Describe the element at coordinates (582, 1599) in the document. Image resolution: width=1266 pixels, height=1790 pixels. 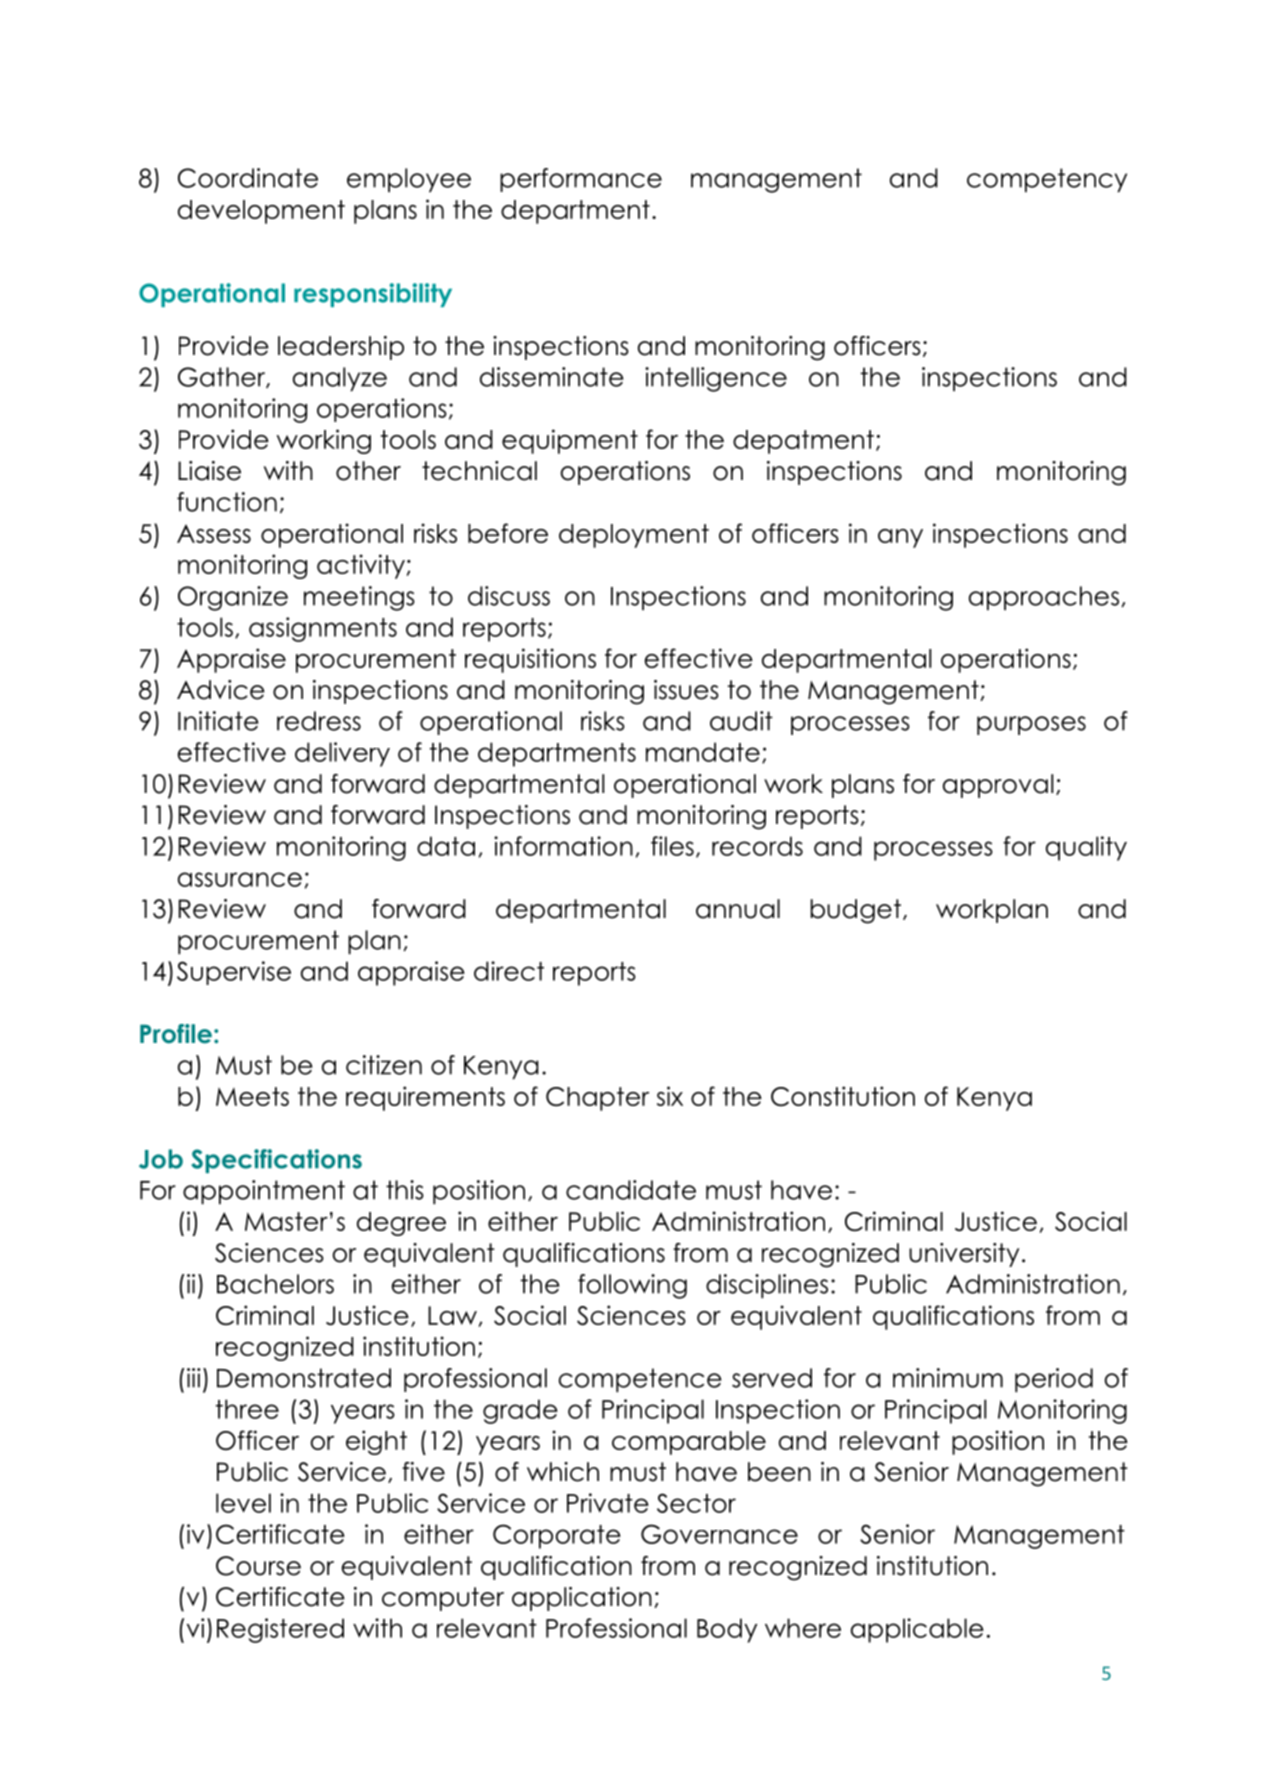
I see `application` at that location.
